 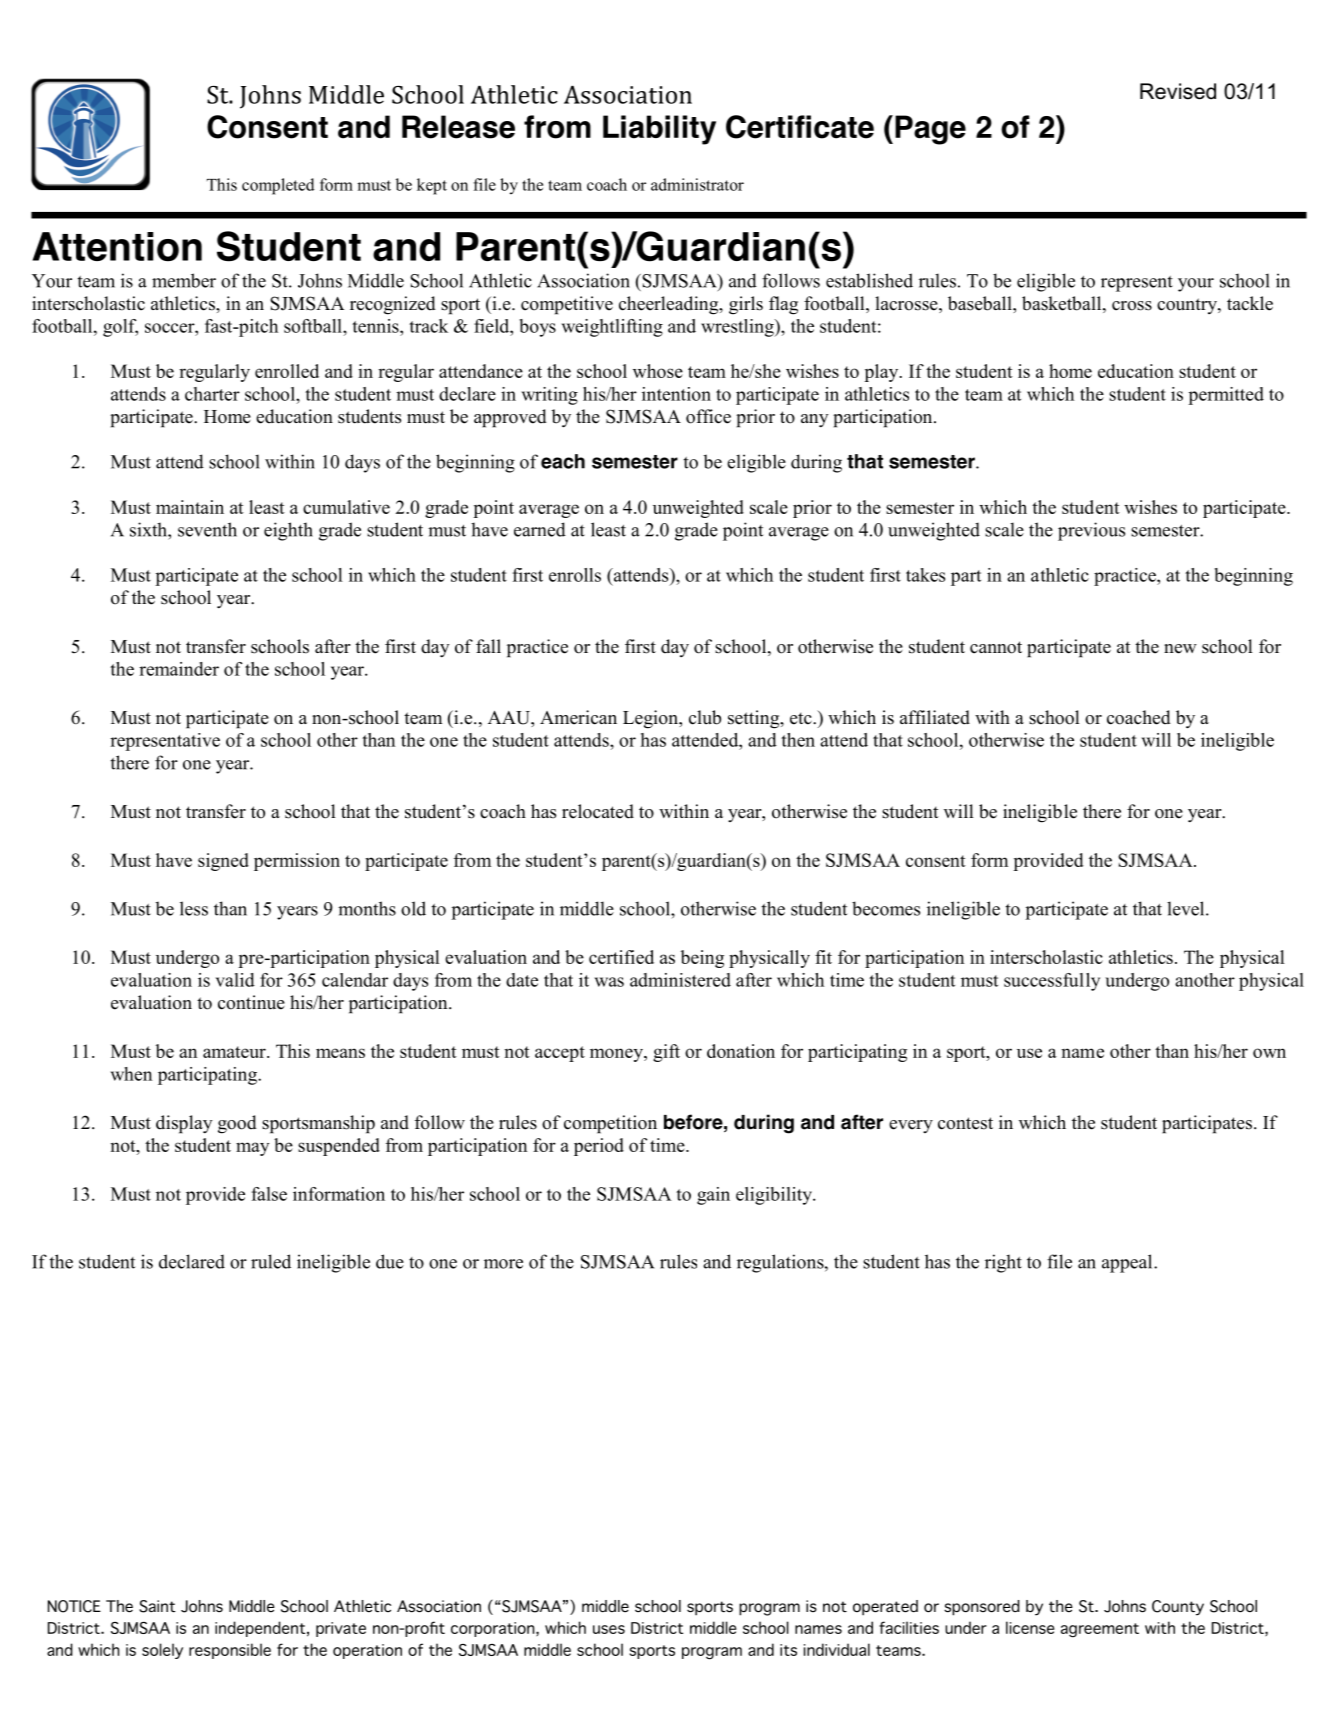 What do you see at coordinates (223, 862) in the screenshot?
I see `signed` at bounding box center [223, 862].
